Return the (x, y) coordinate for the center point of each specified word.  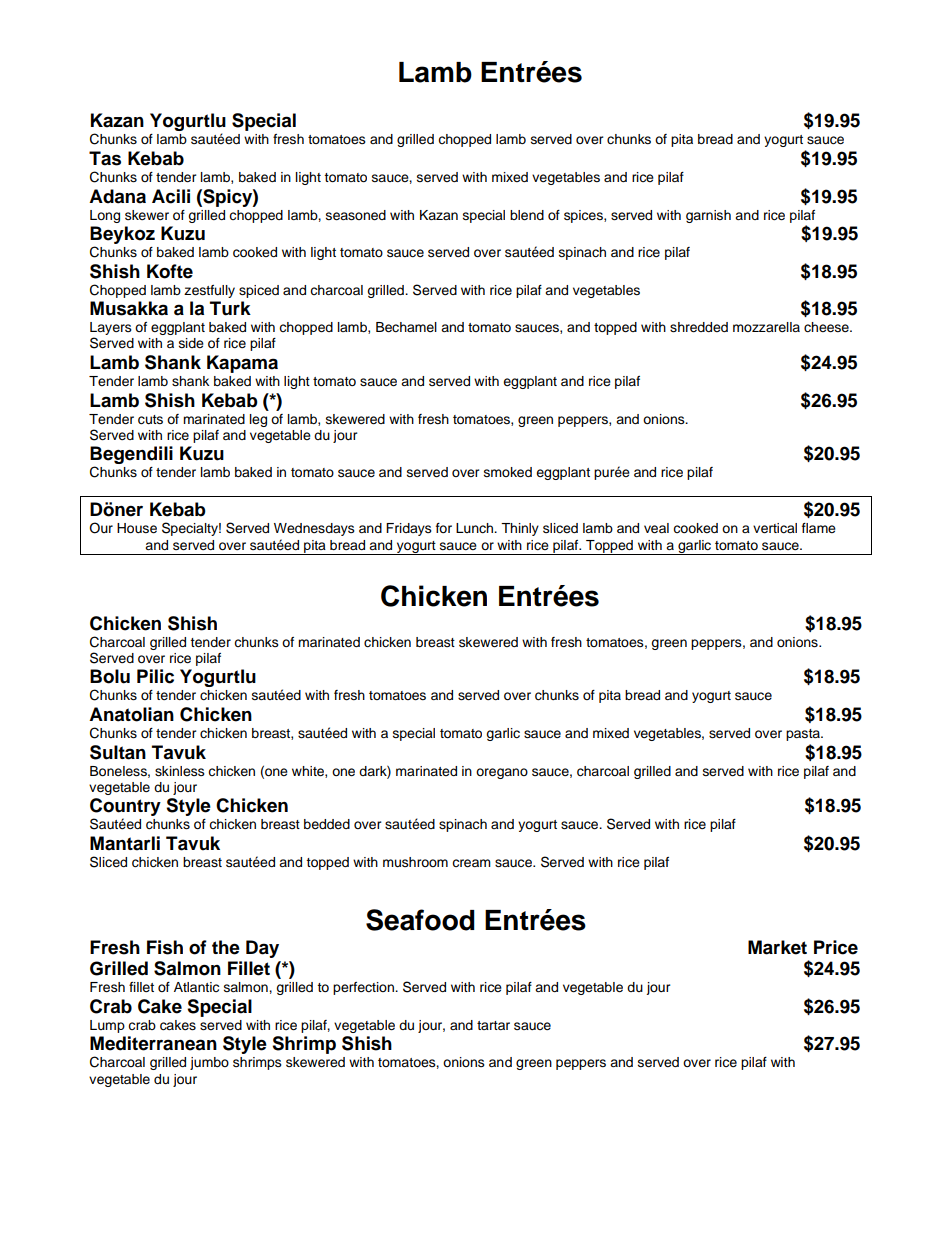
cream (471, 863)
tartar (493, 1025)
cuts (150, 420)
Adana (117, 196)
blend (527, 215)
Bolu (110, 676)
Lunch (476, 528)
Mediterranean (153, 1043)
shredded (699, 327)
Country (125, 808)
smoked (508, 472)
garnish (708, 216)
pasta (804, 735)
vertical (775, 528)
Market (777, 947)
